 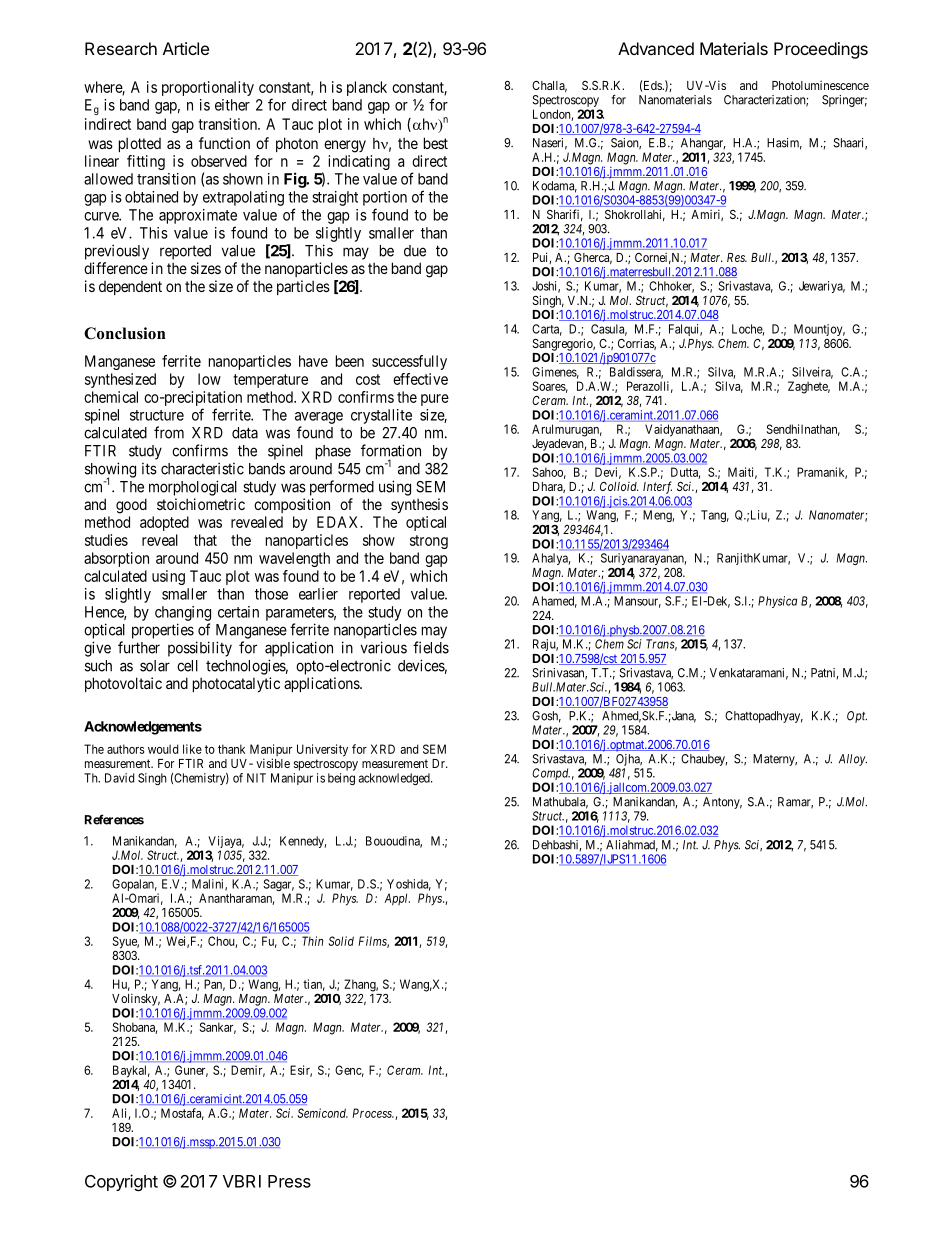 What do you see at coordinates (192, 749) in the page?
I see `like` at bounding box center [192, 749].
